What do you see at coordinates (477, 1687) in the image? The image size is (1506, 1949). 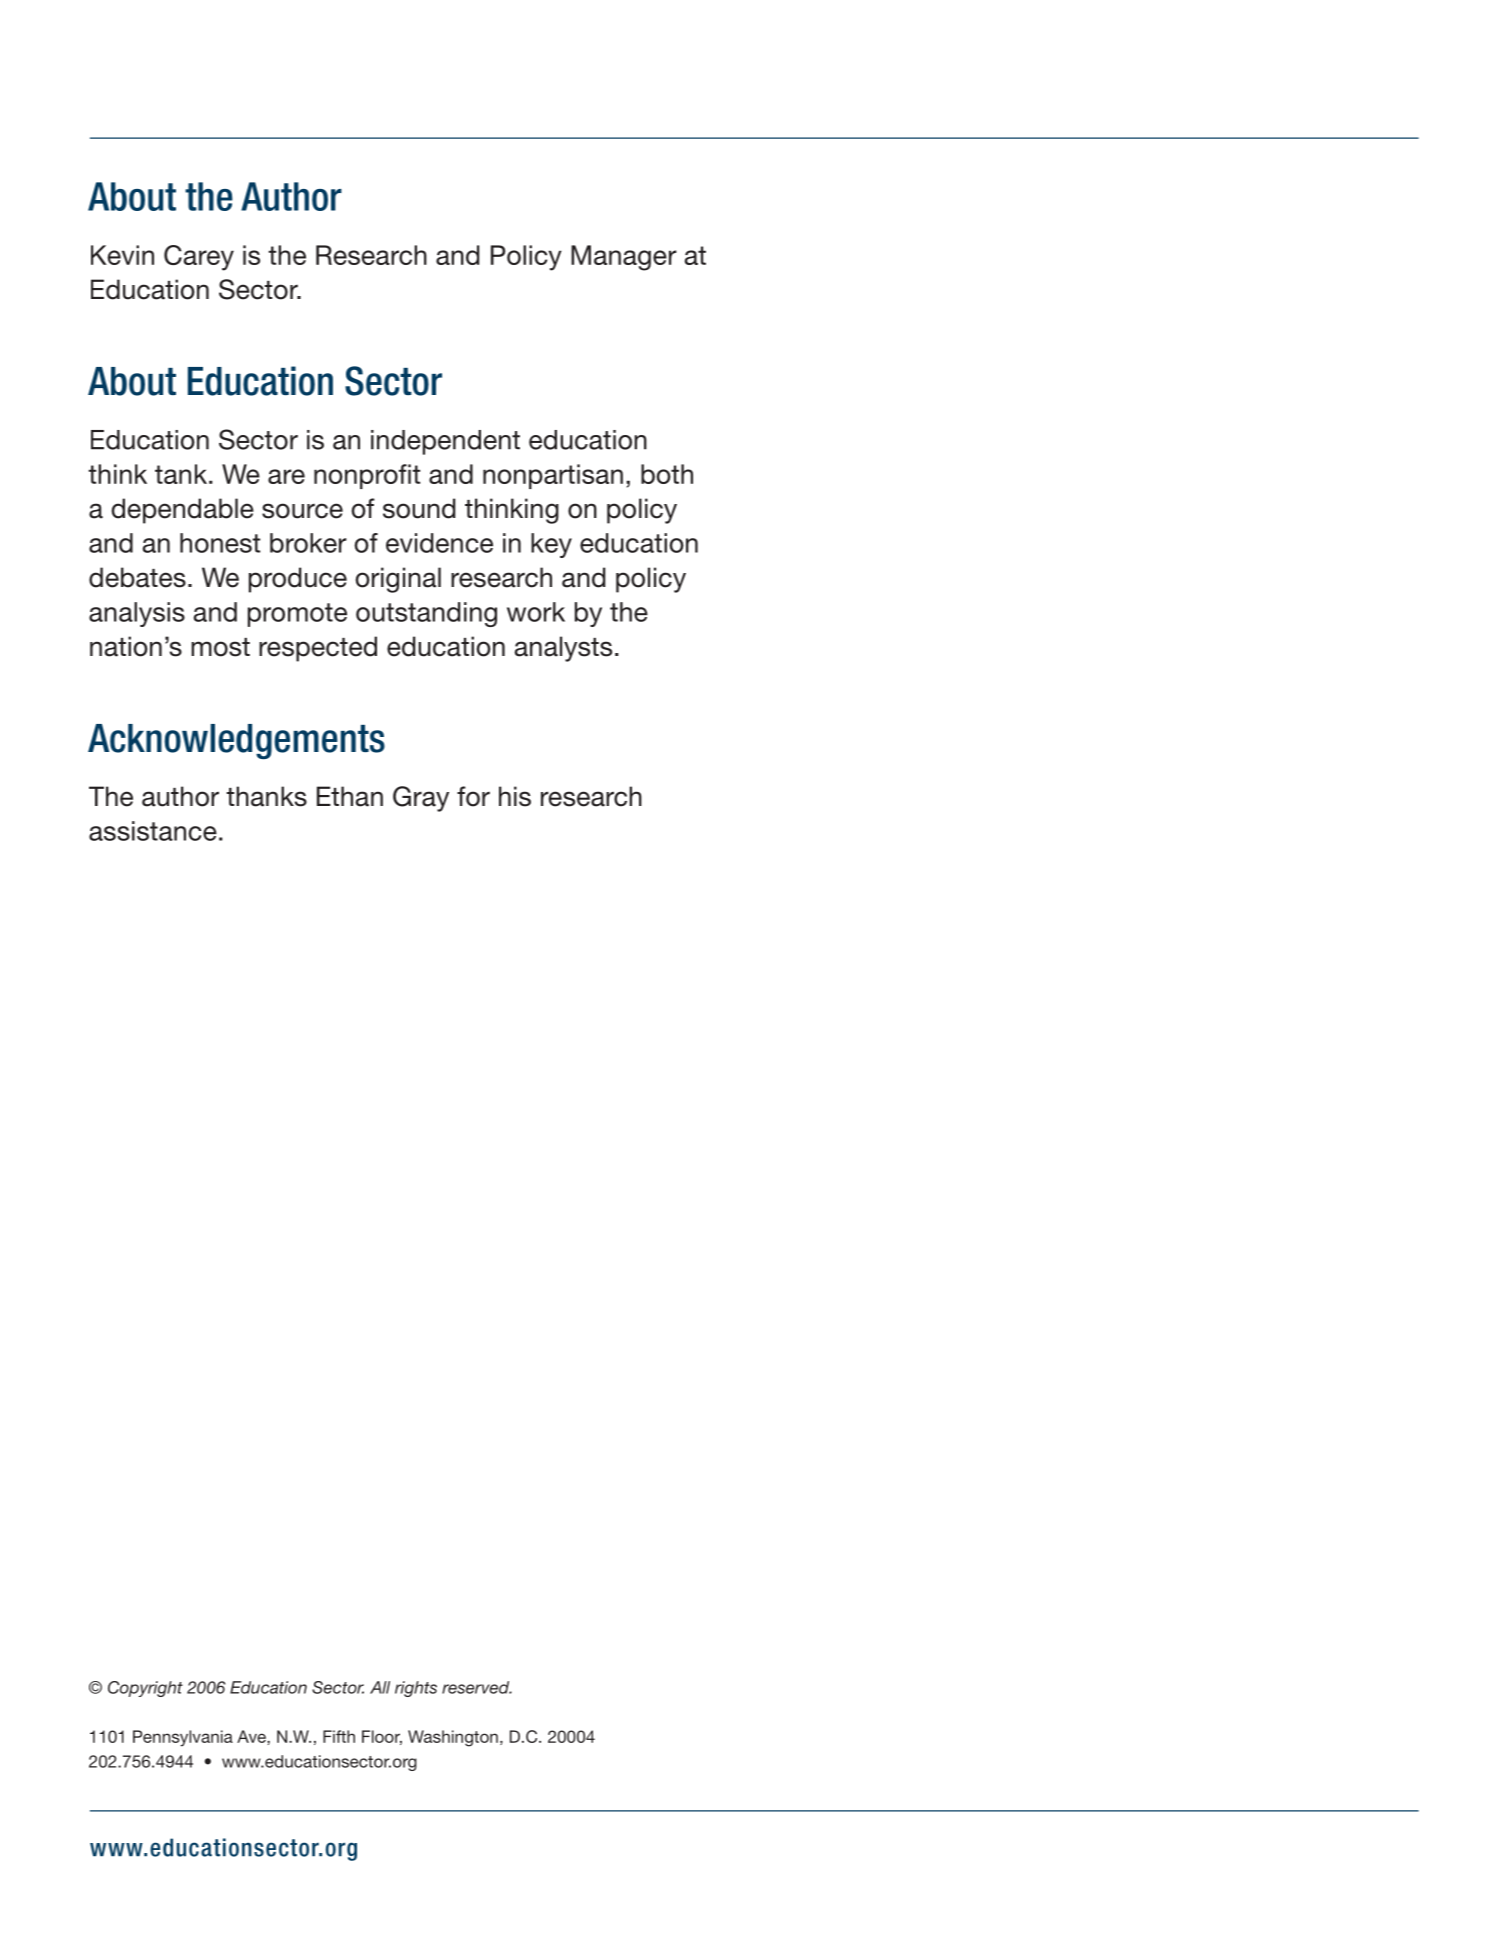 I see `reserved` at bounding box center [477, 1687].
